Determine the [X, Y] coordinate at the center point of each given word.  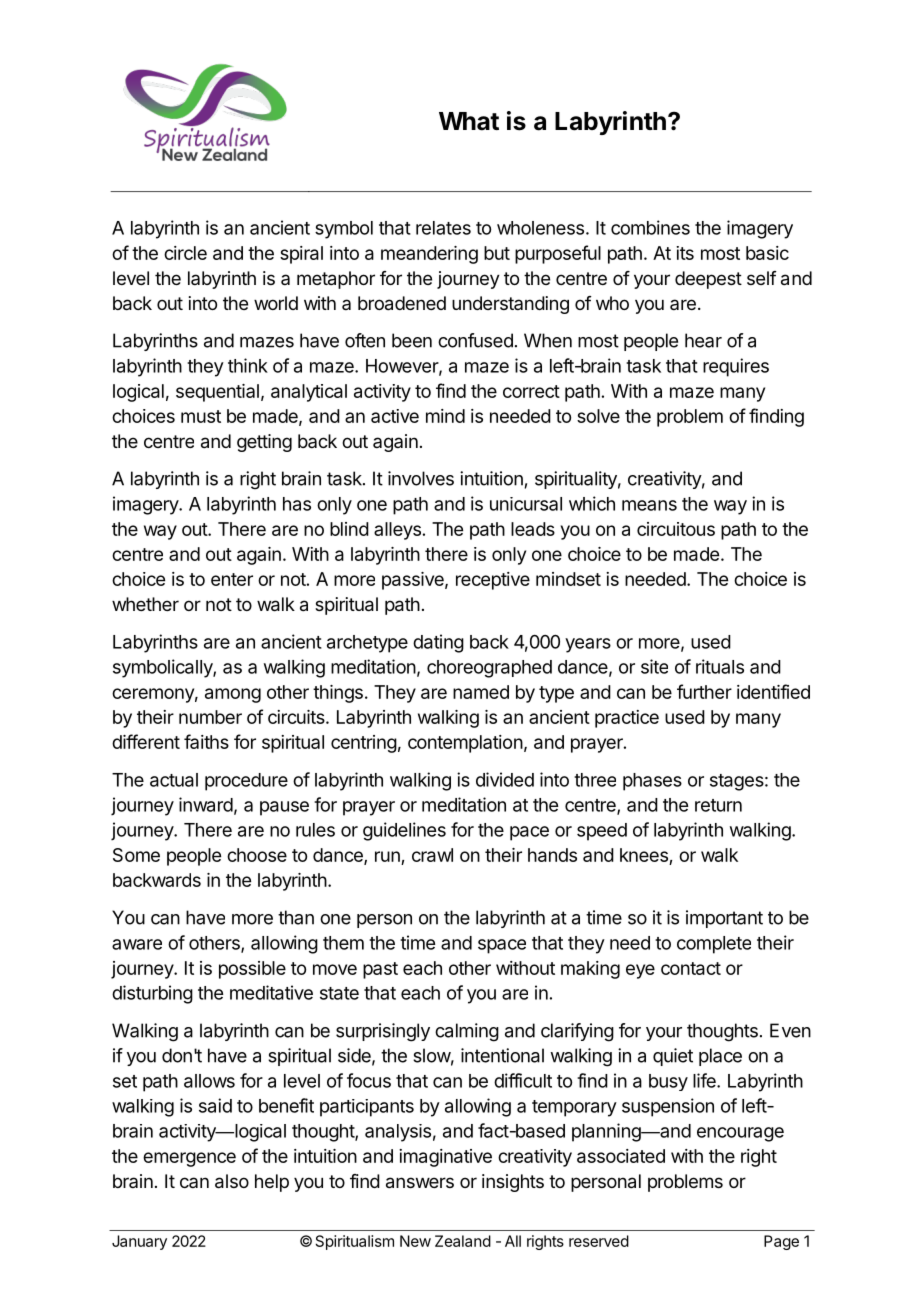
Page [781, 1242]
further [704, 691]
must [201, 416]
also [232, 1181]
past [380, 970]
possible [252, 970]
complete [714, 945]
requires [736, 367]
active [395, 416]
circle [185, 253]
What [469, 121]
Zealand [463, 1241]
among [233, 695]
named [481, 692]
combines [650, 227]
